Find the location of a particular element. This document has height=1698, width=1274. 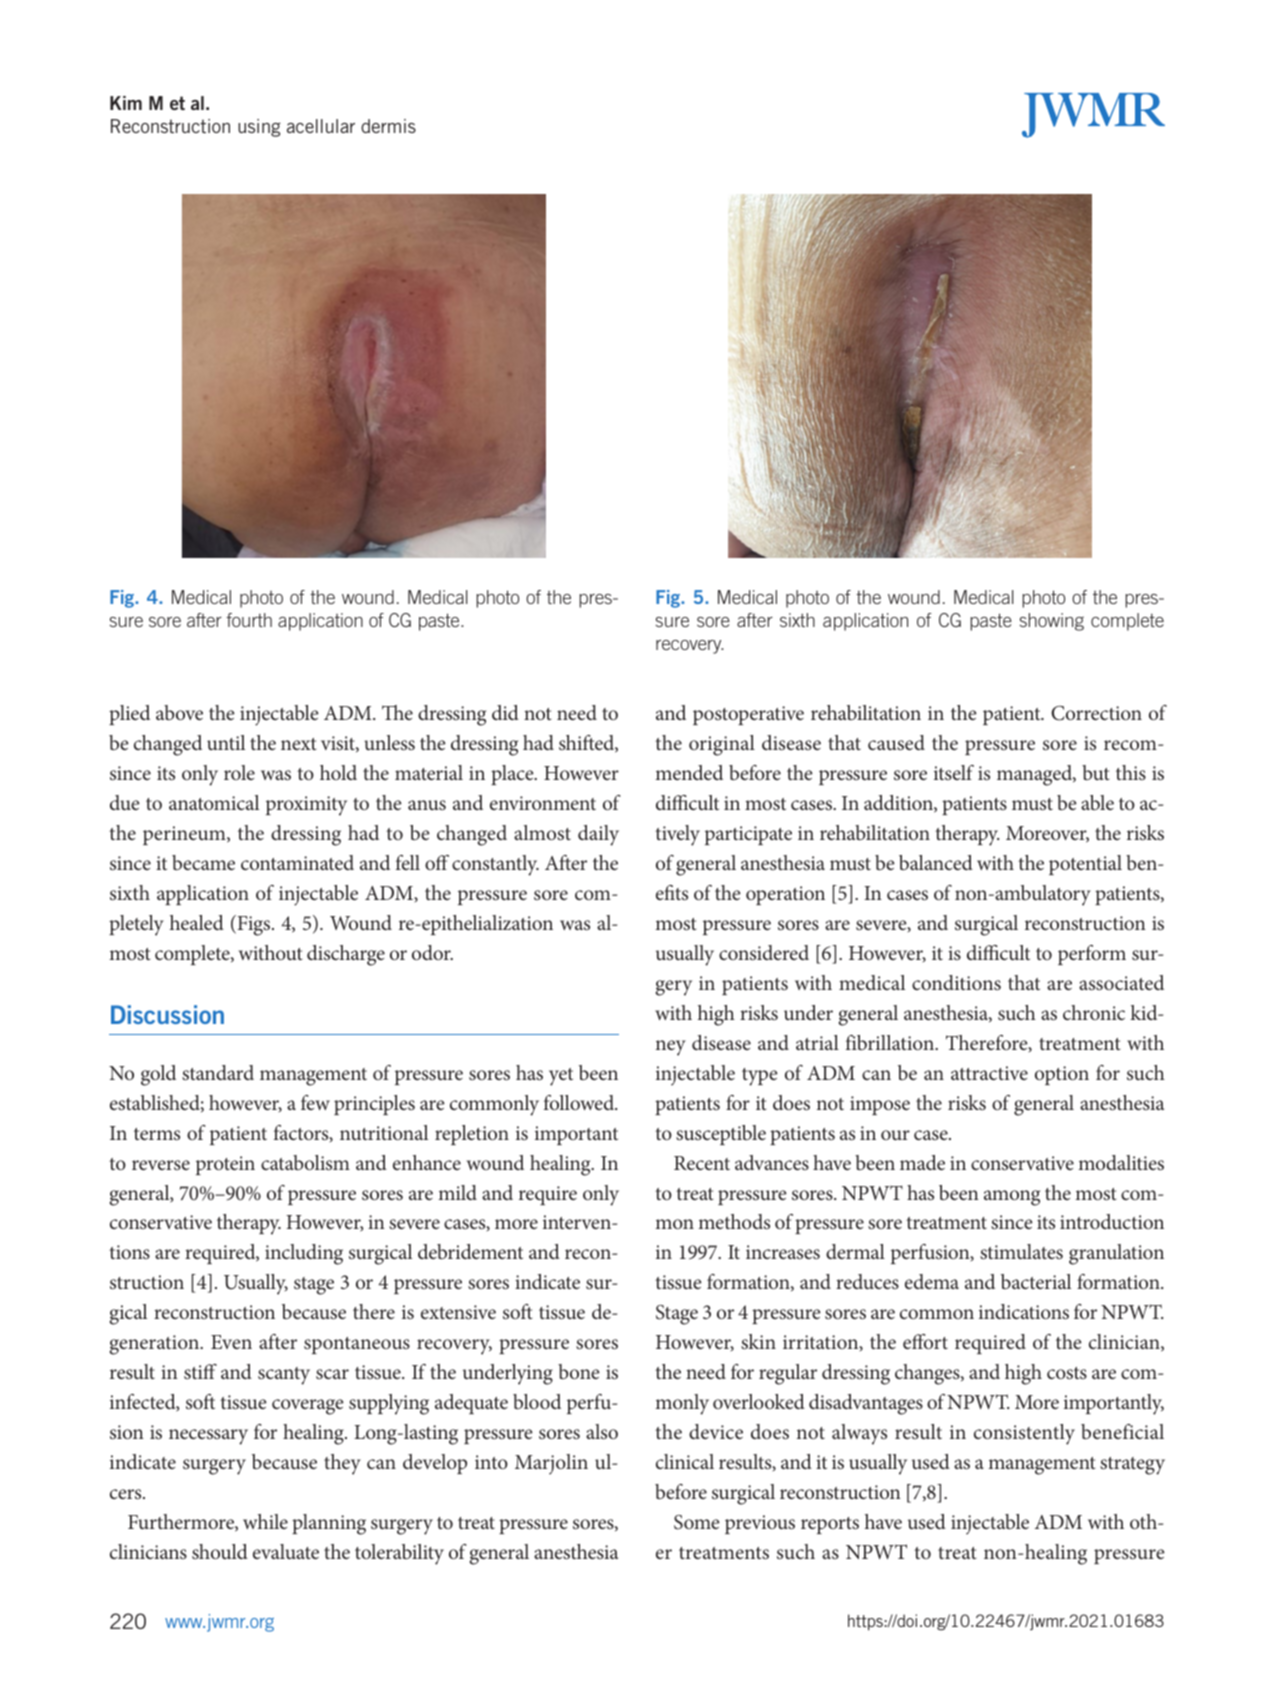

Some is located at coordinates (697, 1522).
